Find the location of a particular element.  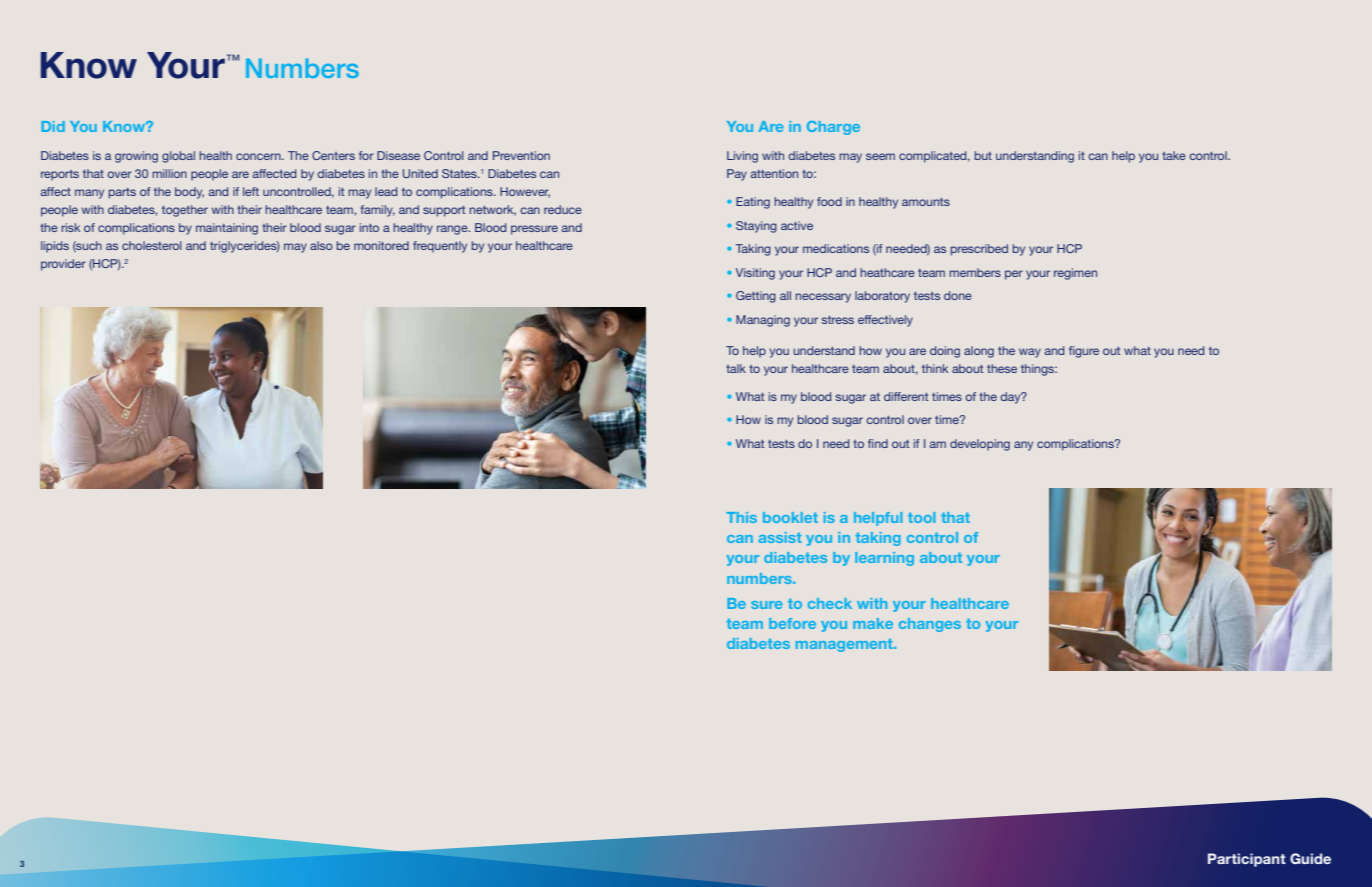

take is located at coordinates (1174, 155).
